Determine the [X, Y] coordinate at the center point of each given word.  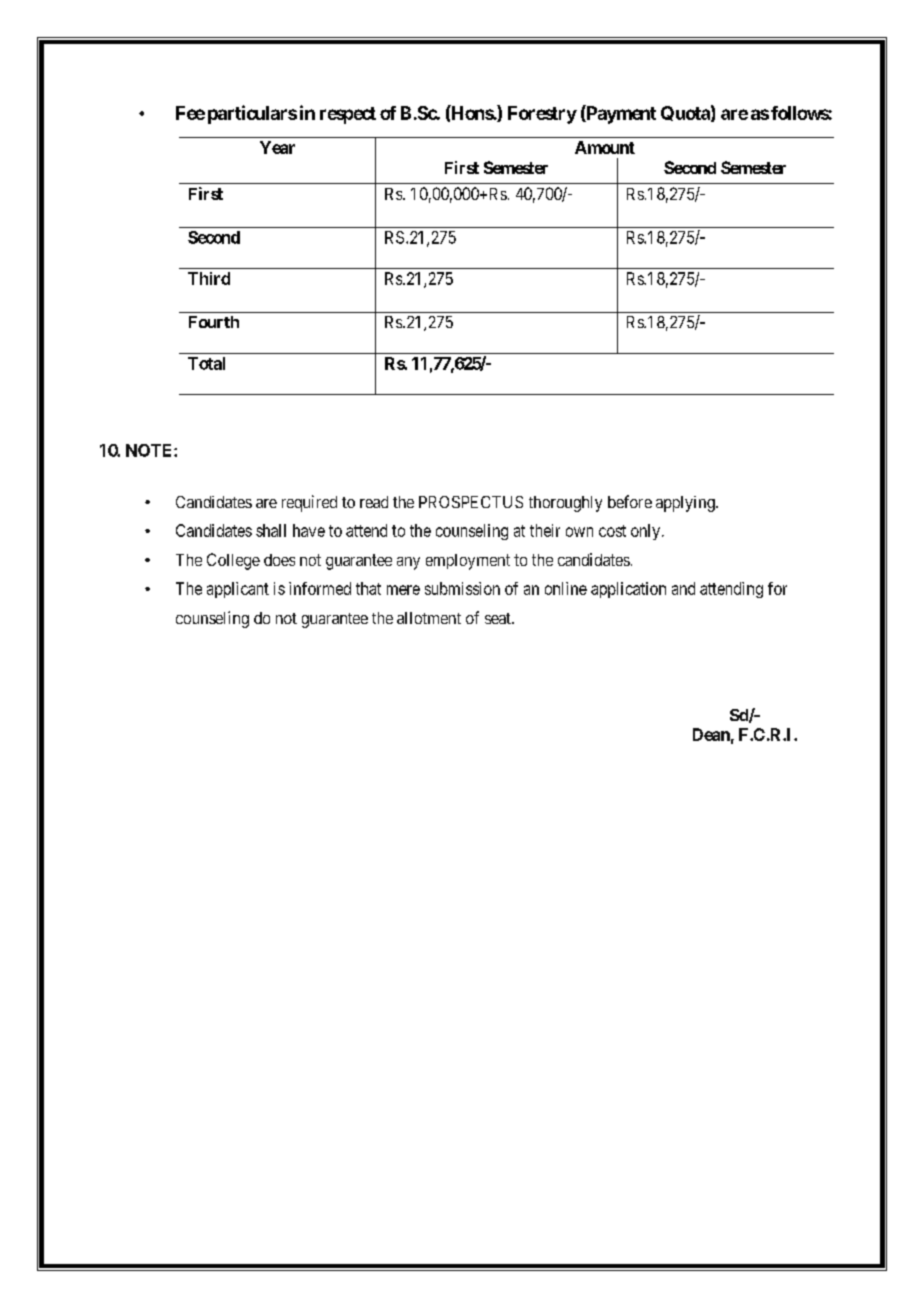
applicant [238, 590]
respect [348, 115]
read [374, 502]
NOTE [150, 450]
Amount [605, 147]
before [630, 501]
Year [277, 147]
